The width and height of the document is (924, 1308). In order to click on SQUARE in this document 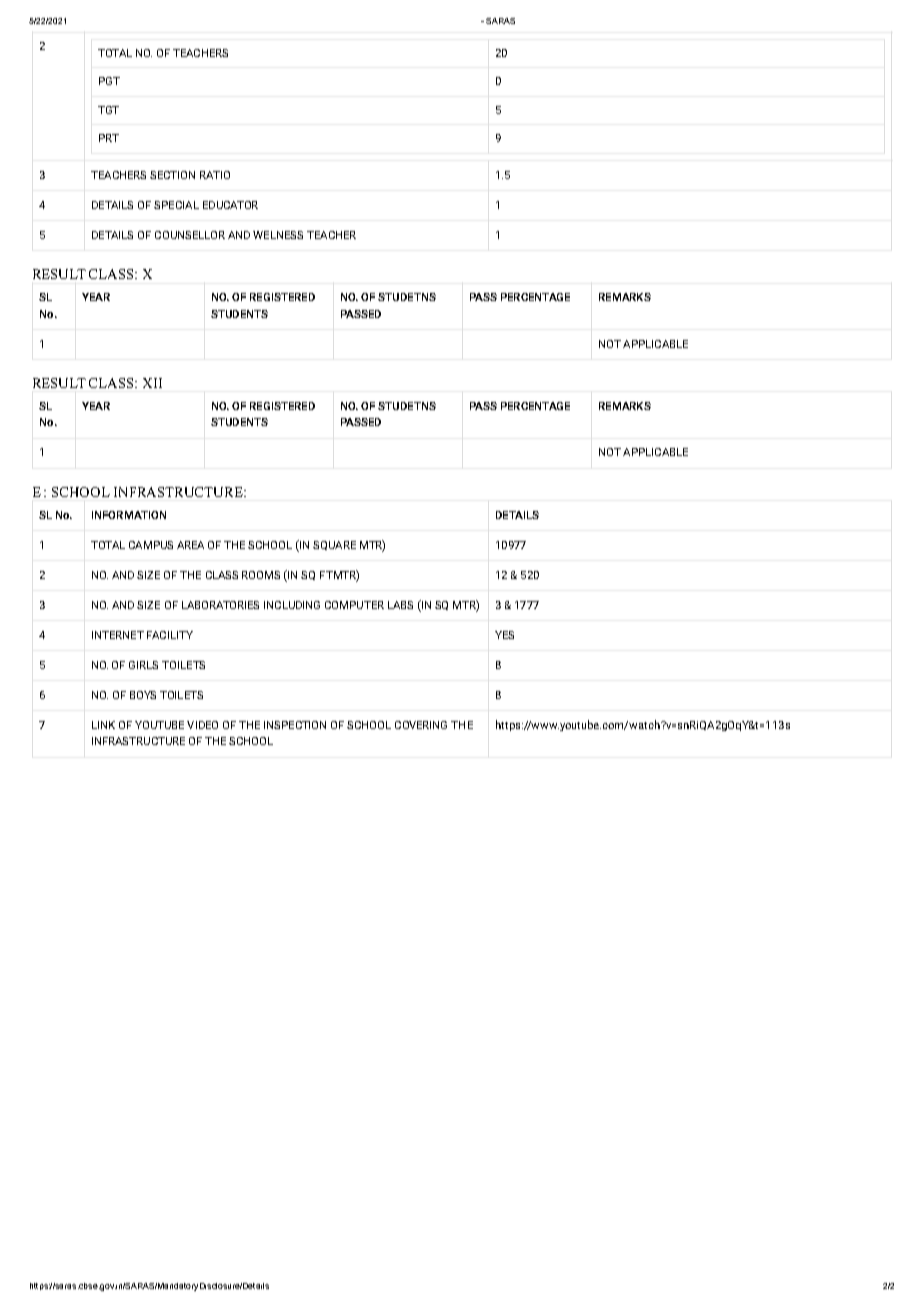, I will do `click(334, 545)`.
